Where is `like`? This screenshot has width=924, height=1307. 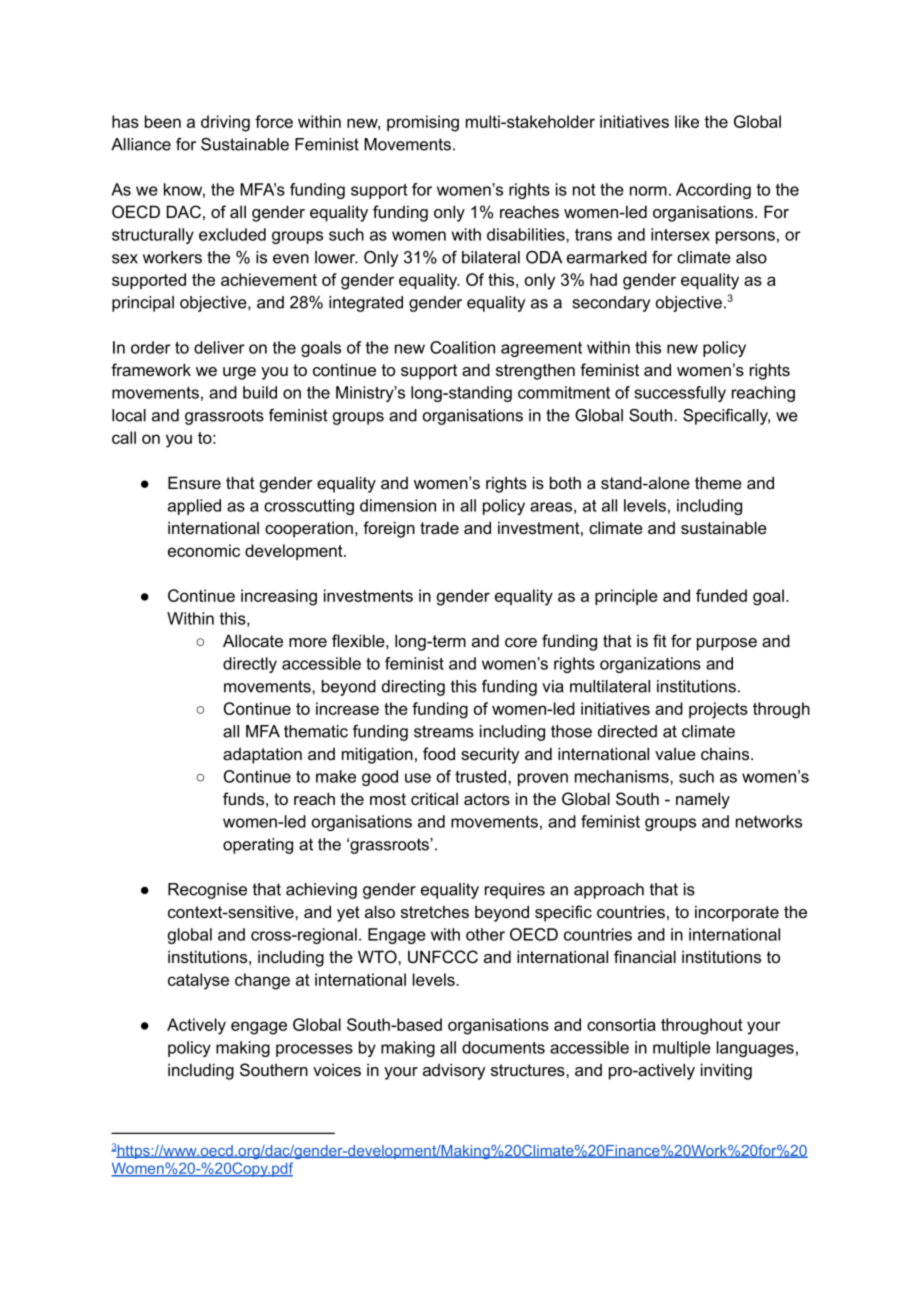
like is located at coordinates (687, 121).
